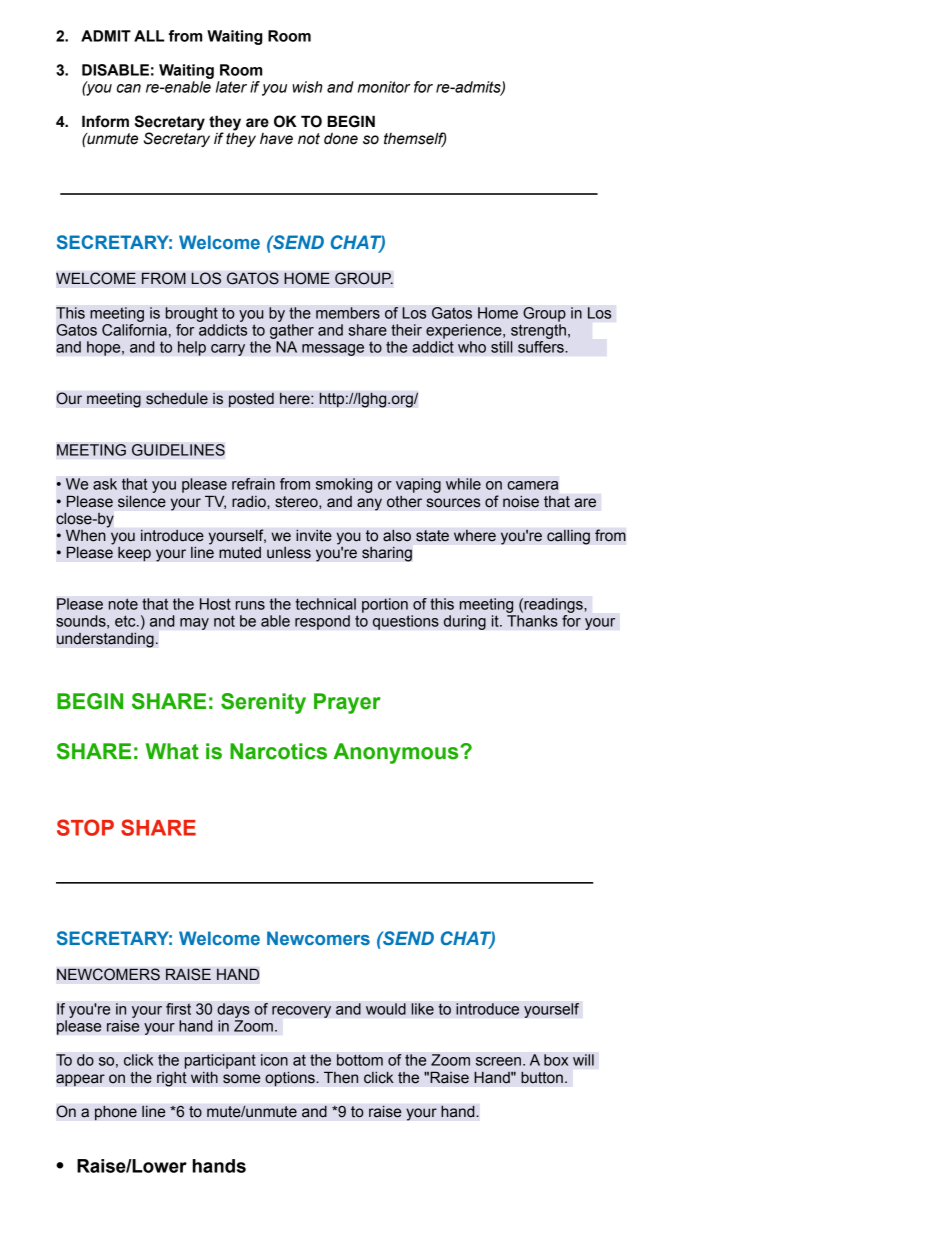  What do you see at coordinates (129, 88) in the document?
I see `can` at bounding box center [129, 88].
